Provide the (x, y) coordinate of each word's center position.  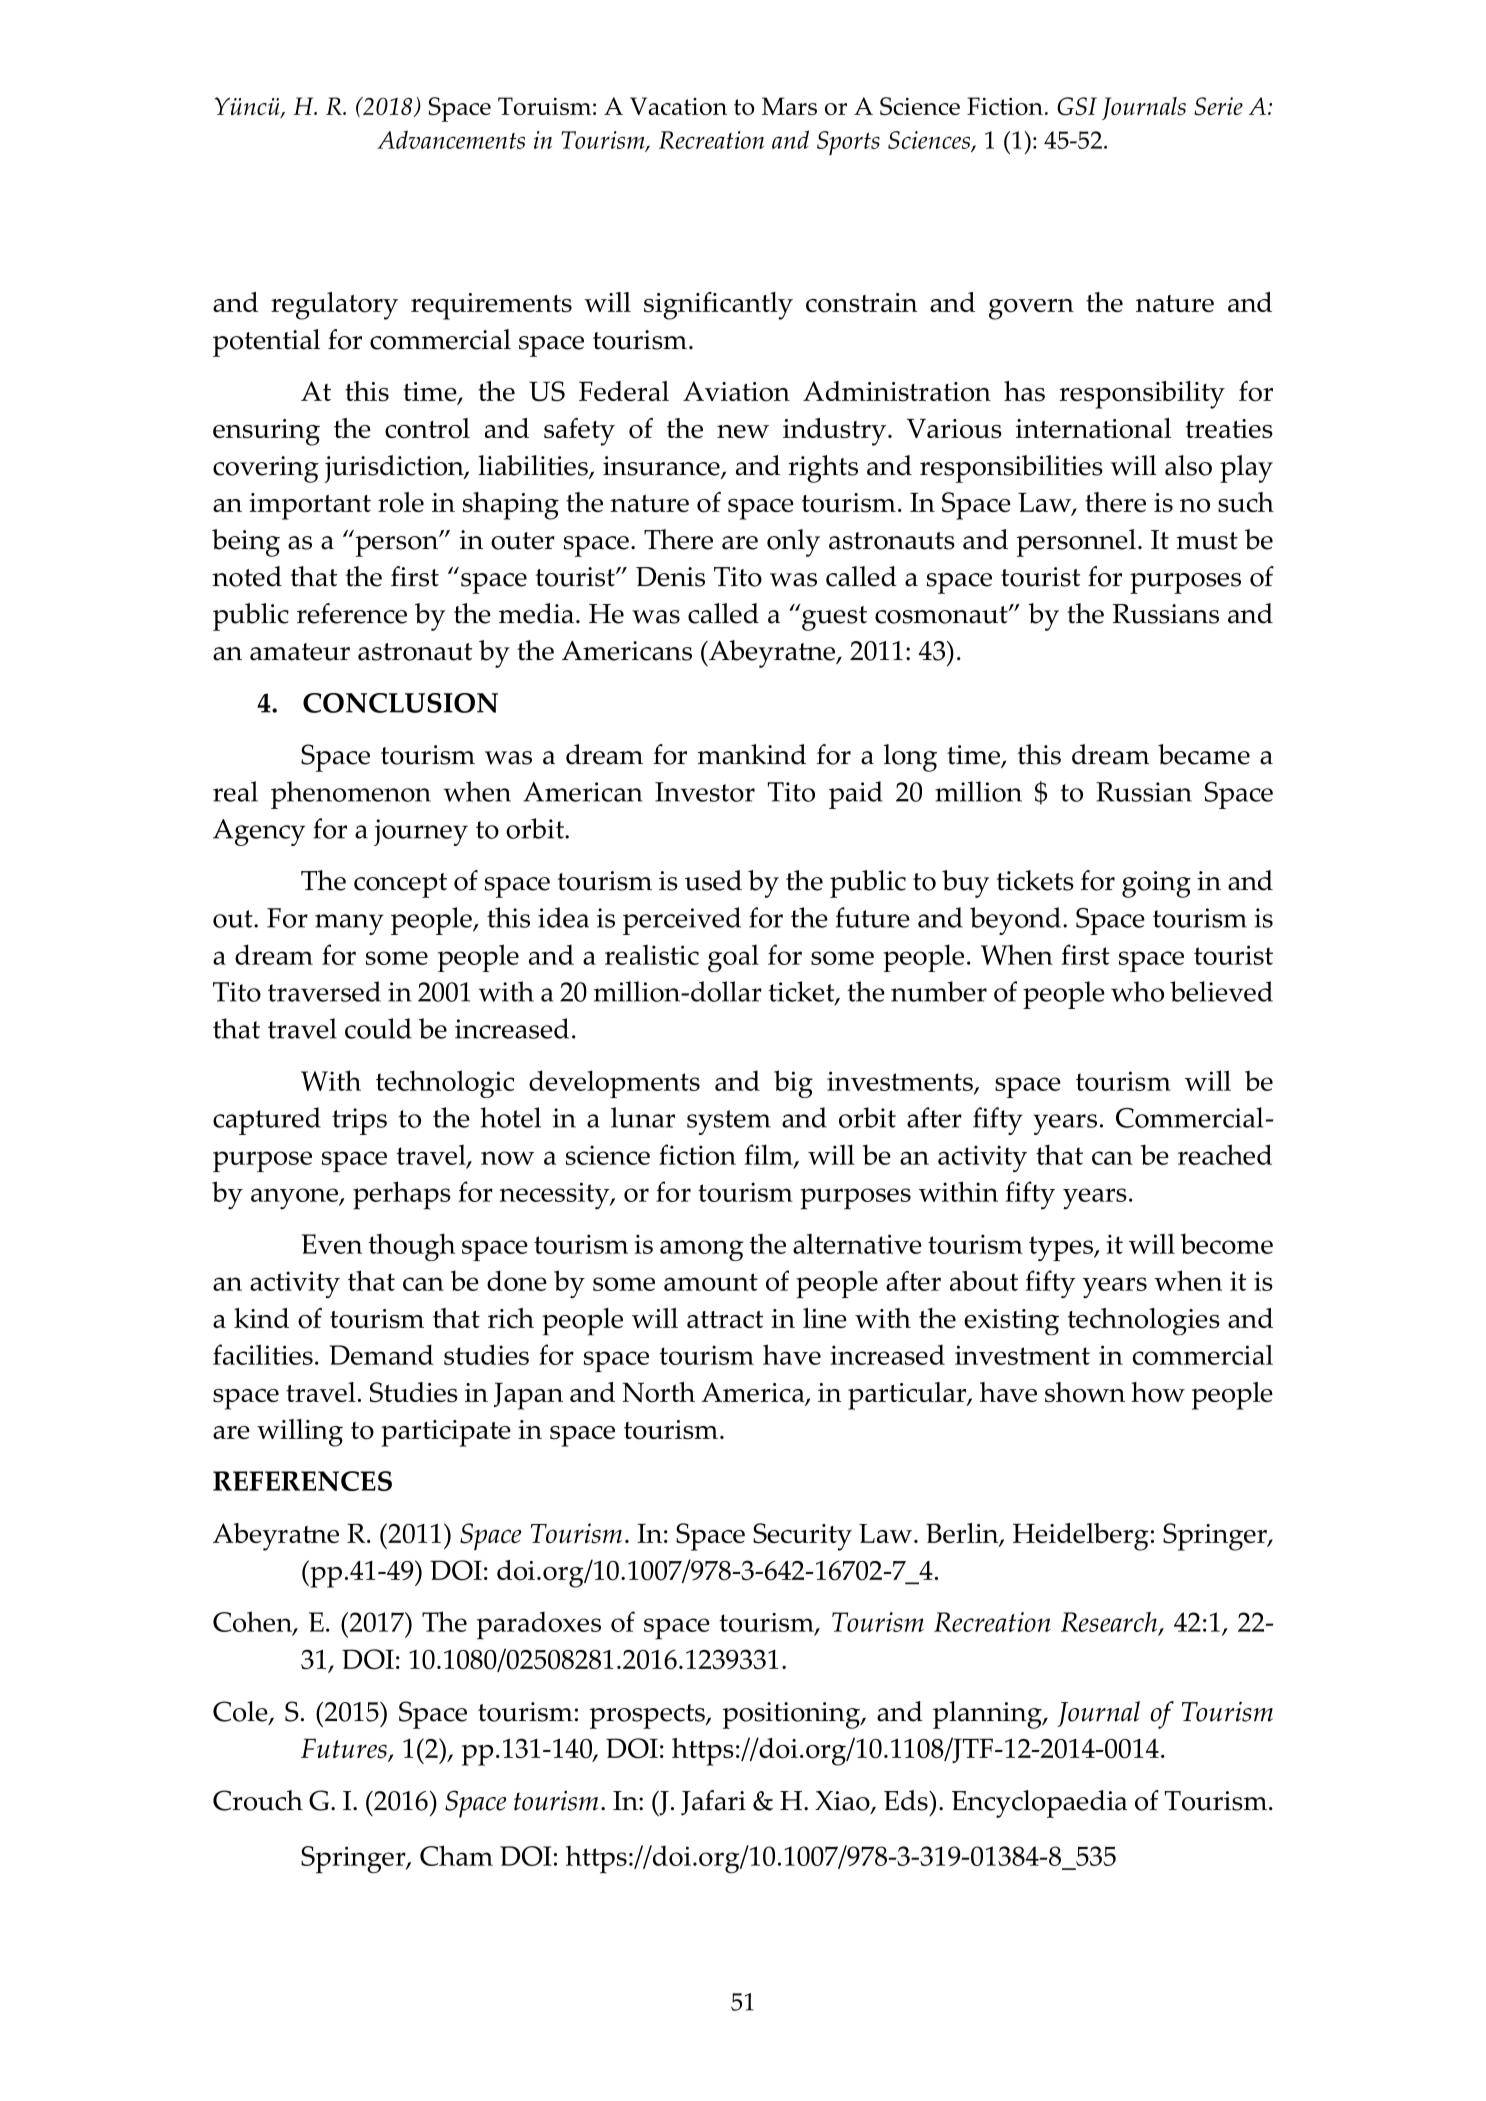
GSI (1077, 106)
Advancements (451, 139)
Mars (789, 106)
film (769, 1156)
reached (1225, 1154)
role (401, 502)
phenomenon (351, 795)
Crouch (258, 1800)
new (743, 431)
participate (446, 1433)
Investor (705, 792)
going (1156, 884)
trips (359, 1121)
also (1188, 465)
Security (802, 1537)
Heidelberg (1081, 1537)
